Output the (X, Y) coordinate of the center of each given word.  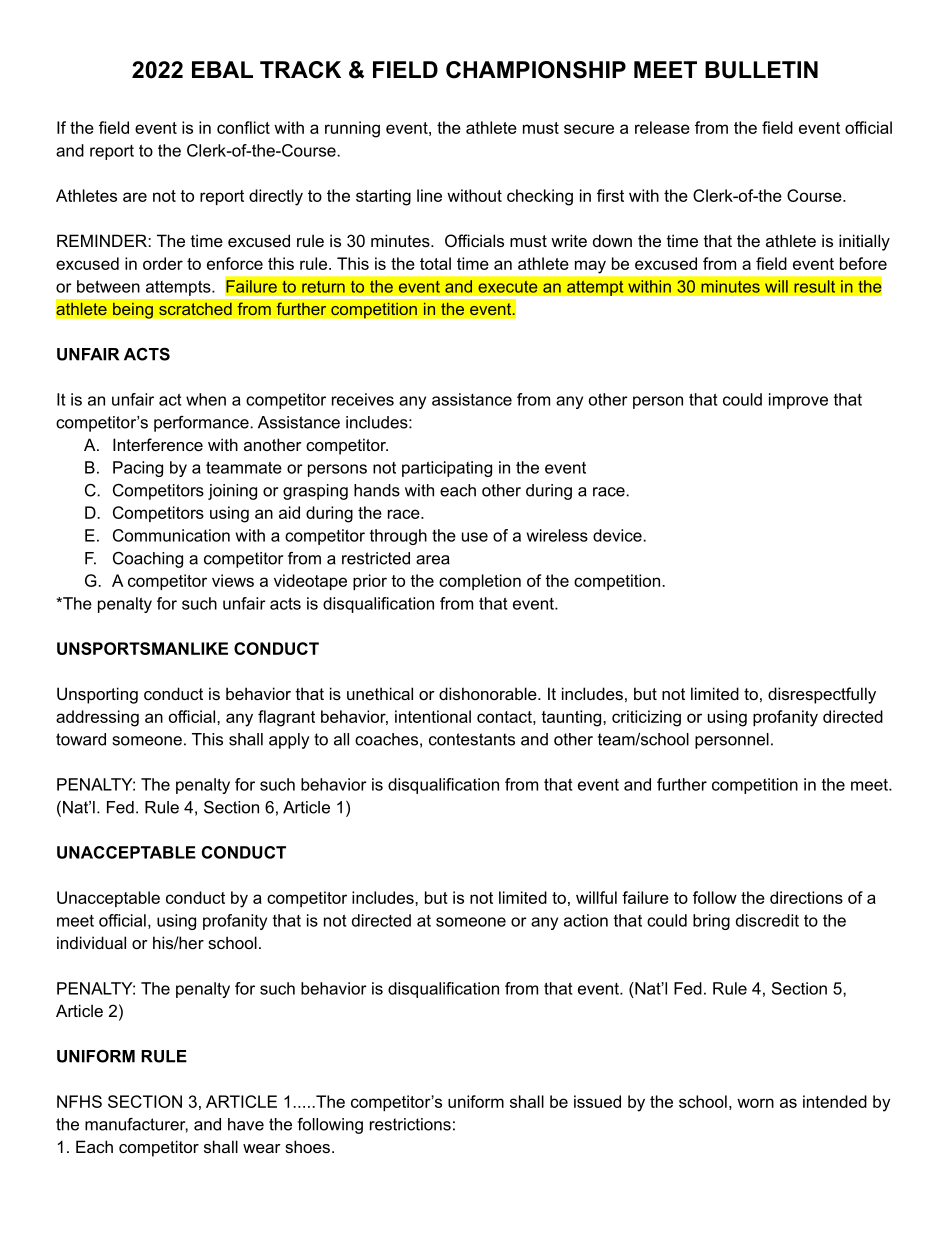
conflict (243, 127)
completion (480, 582)
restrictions (410, 1124)
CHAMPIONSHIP (536, 70)
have (246, 1124)
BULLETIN (761, 70)
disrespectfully (822, 695)
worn (755, 1103)
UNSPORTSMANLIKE (142, 648)
